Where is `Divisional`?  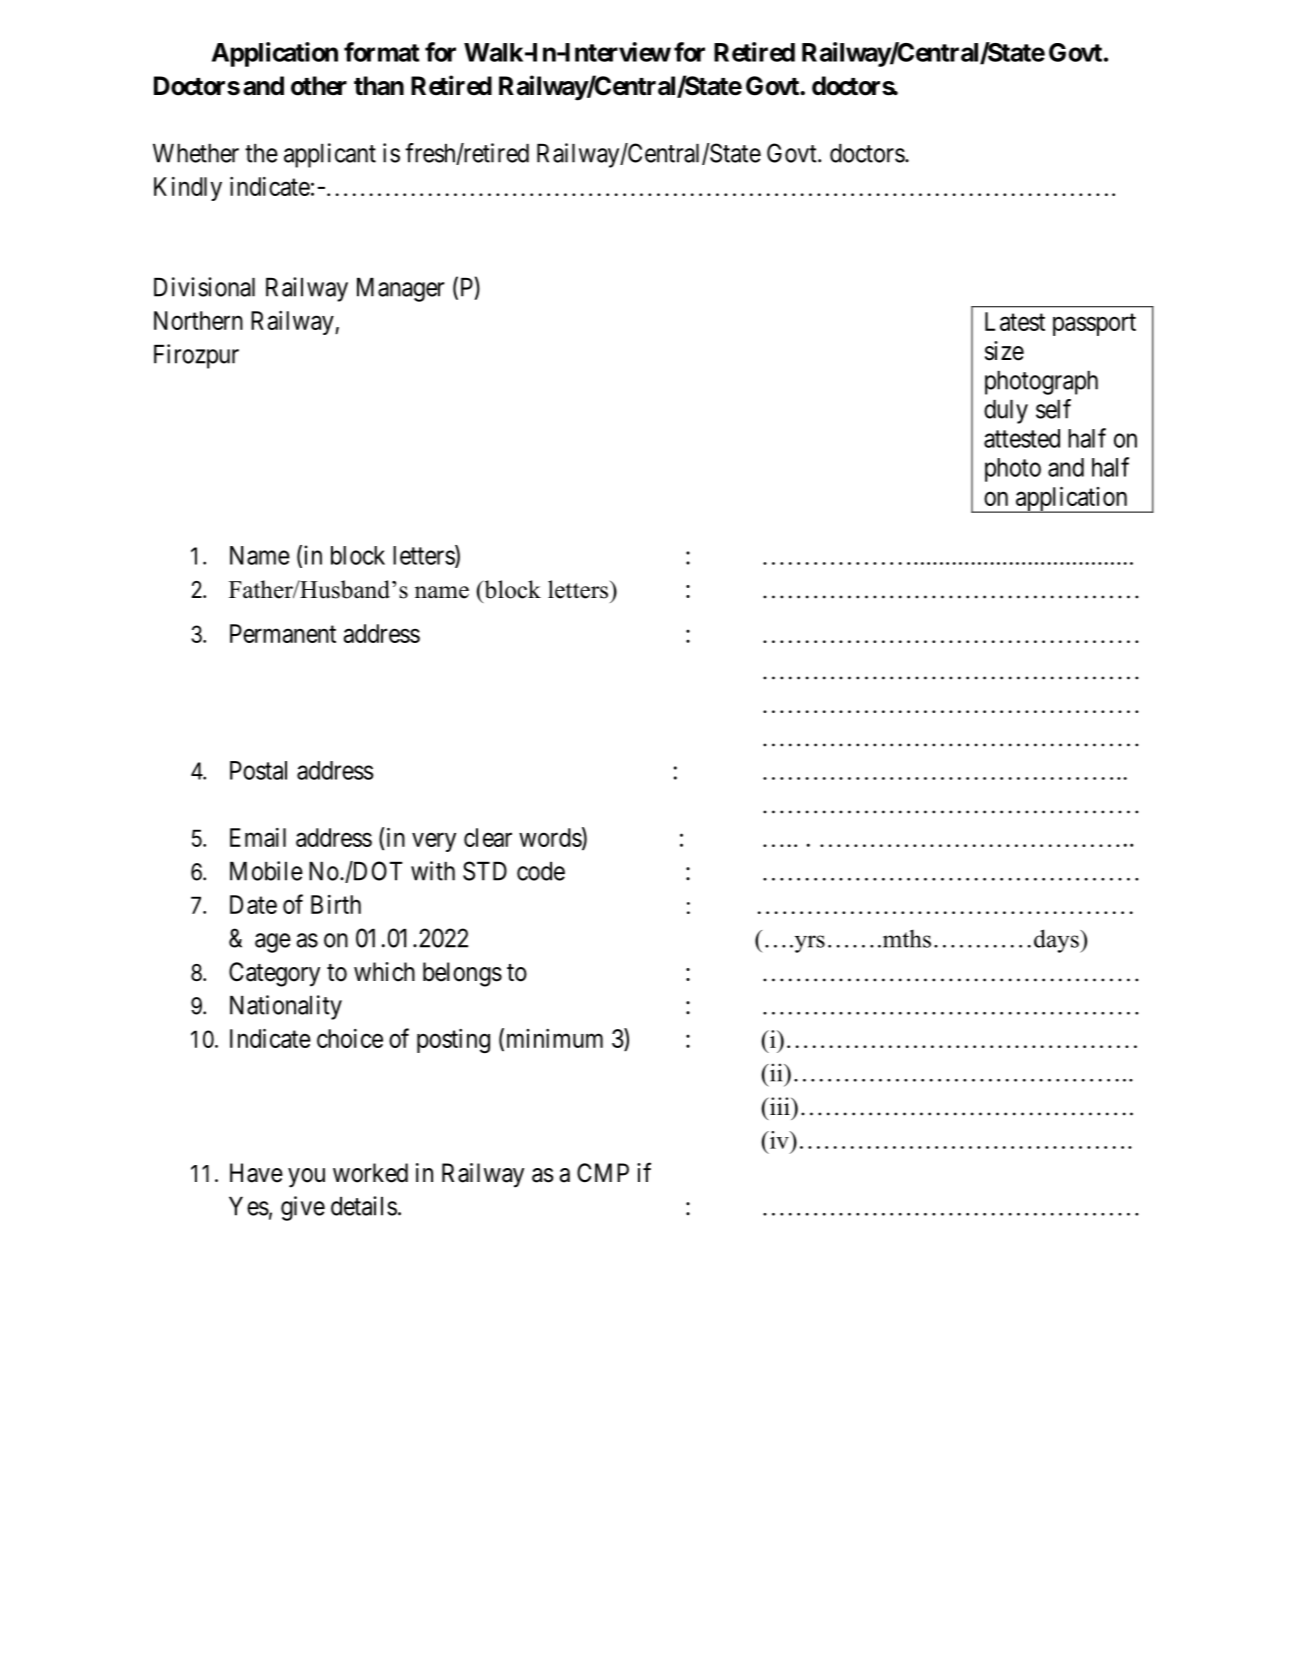 Divisional is located at coordinates (204, 287).
